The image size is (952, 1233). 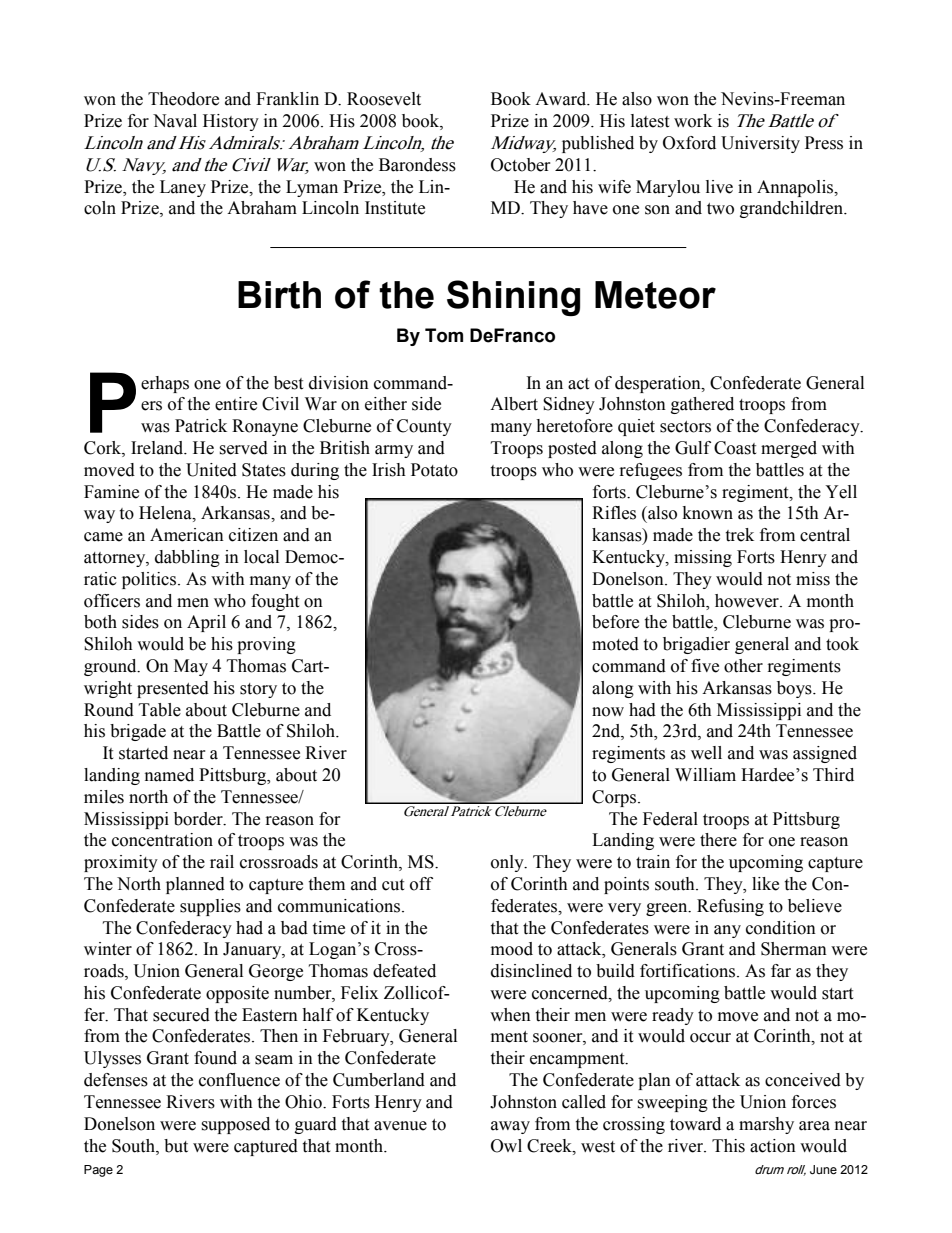 What do you see at coordinates (210, 907) in the screenshot?
I see `supplies` at bounding box center [210, 907].
